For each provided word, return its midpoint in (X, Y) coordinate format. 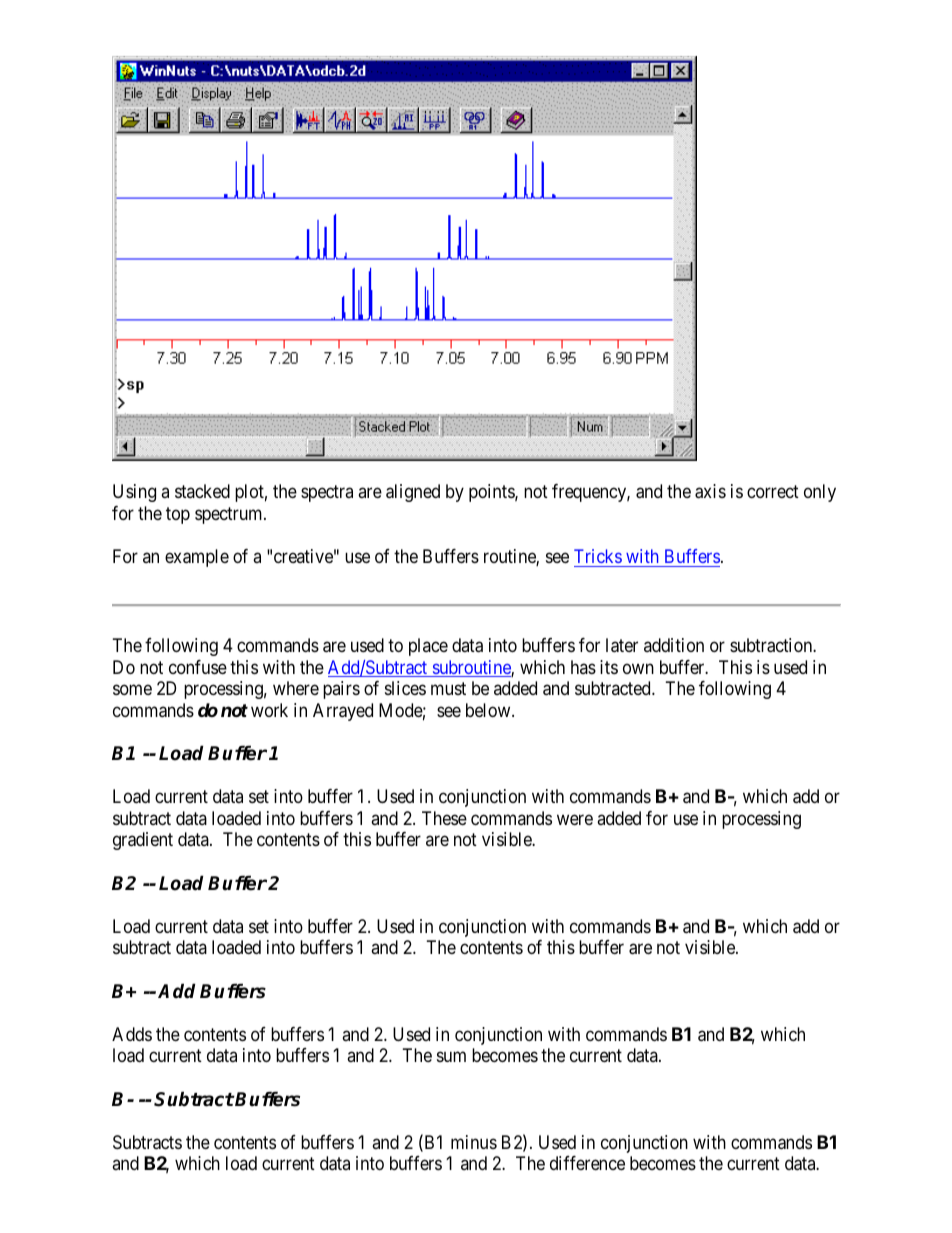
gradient (143, 841)
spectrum (230, 515)
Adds (132, 1034)
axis (710, 491)
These (444, 818)
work (269, 710)
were (575, 819)
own (638, 668)
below (489, 710)
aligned (413, 493)
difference (587, 1163)
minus (474, 1142)
